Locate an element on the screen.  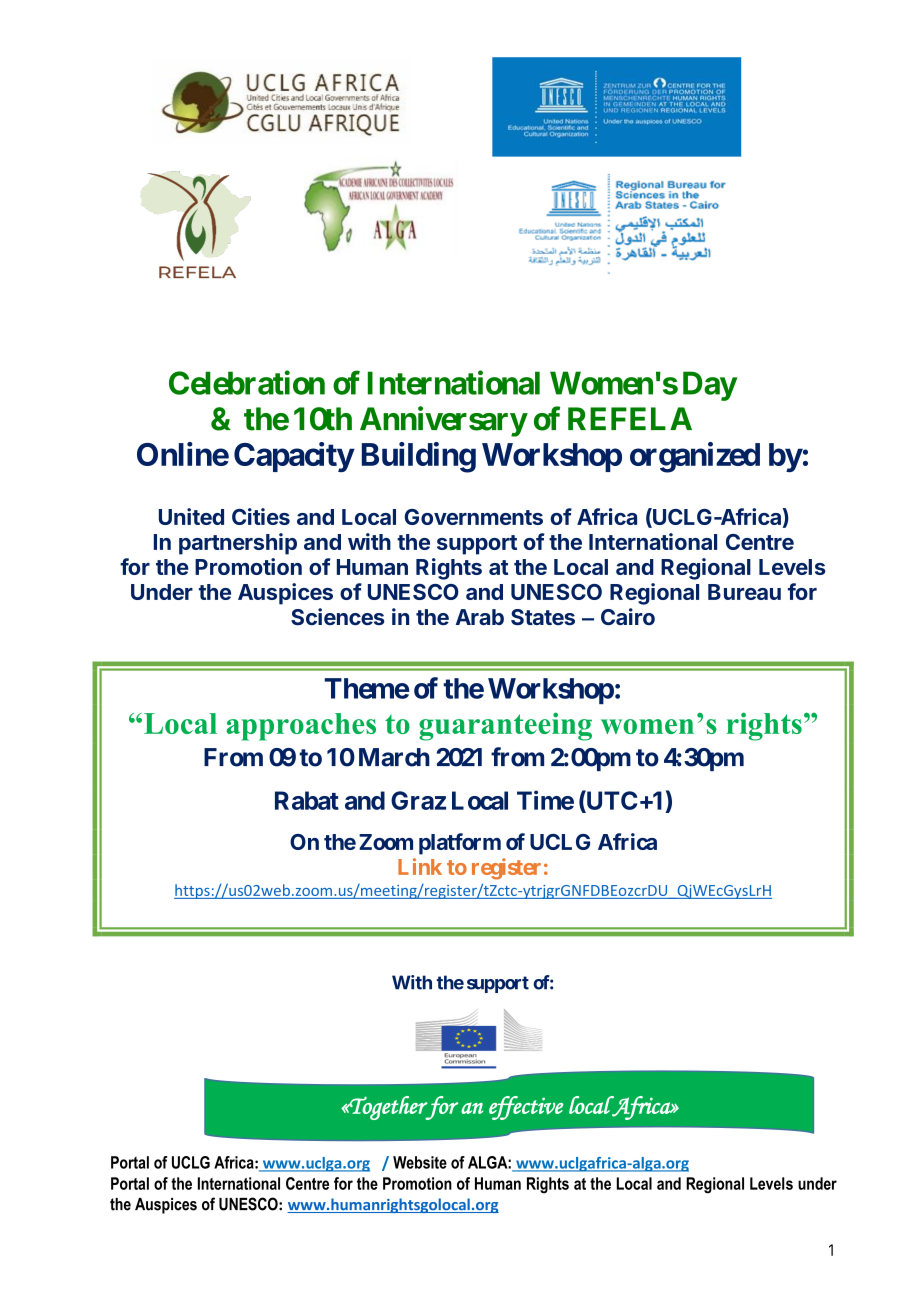
effective is located at coordinates (526, 1108).
